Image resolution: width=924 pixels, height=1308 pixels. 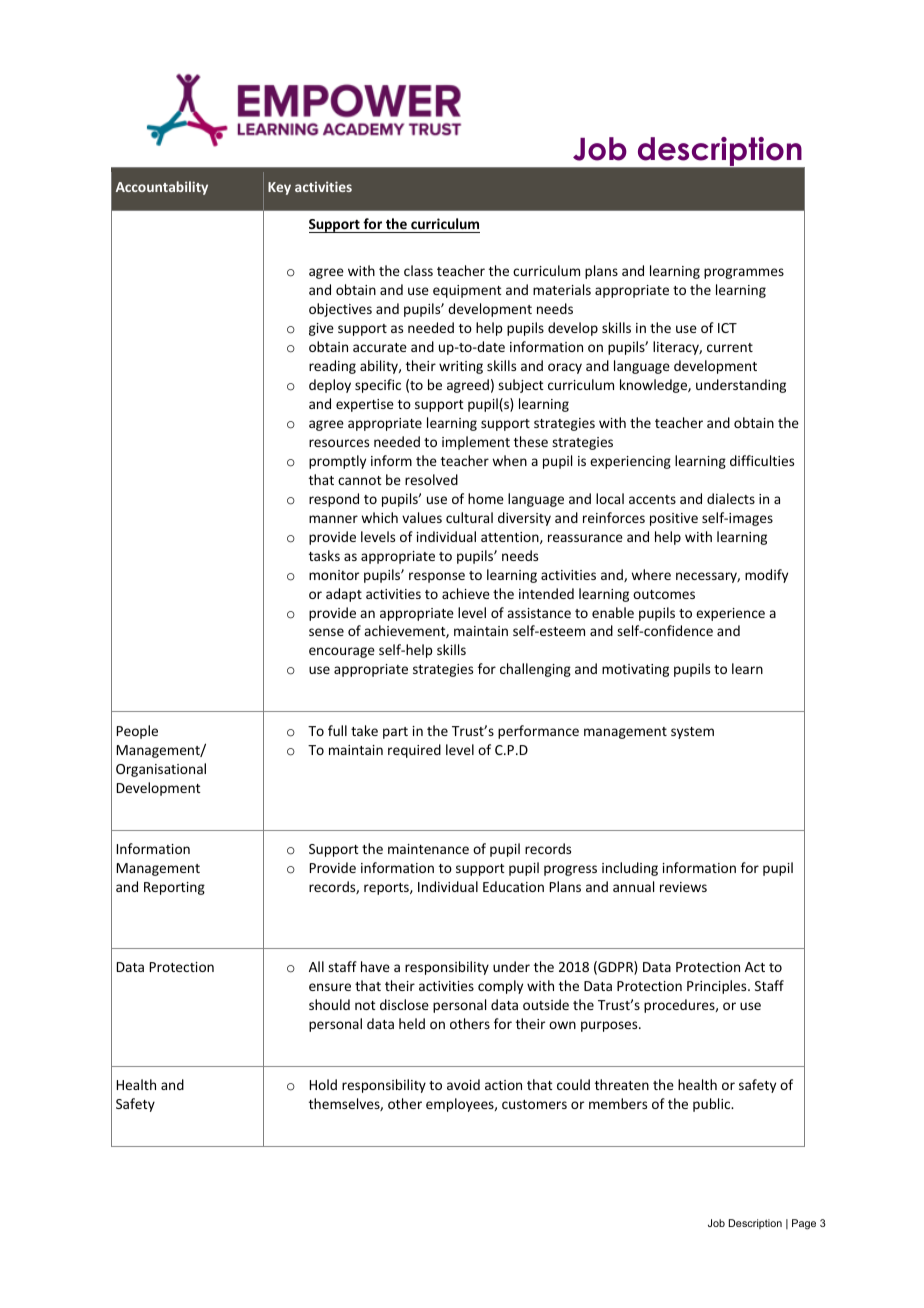 What do you see at coordinates (323, 1084) in the document?
I see `Hold` at bounding box center [323, 1084].
